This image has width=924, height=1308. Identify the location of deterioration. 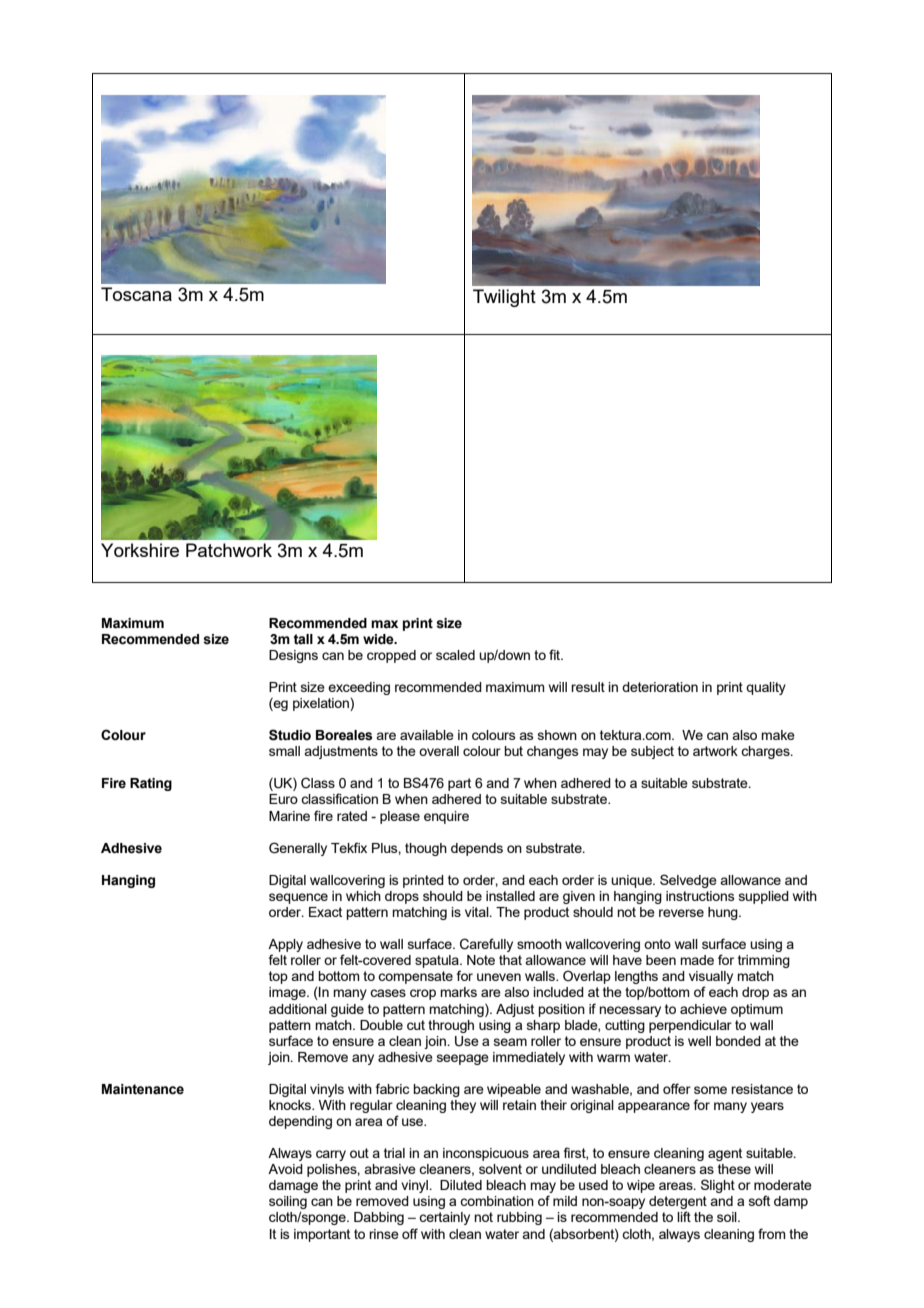
(660, 687).
